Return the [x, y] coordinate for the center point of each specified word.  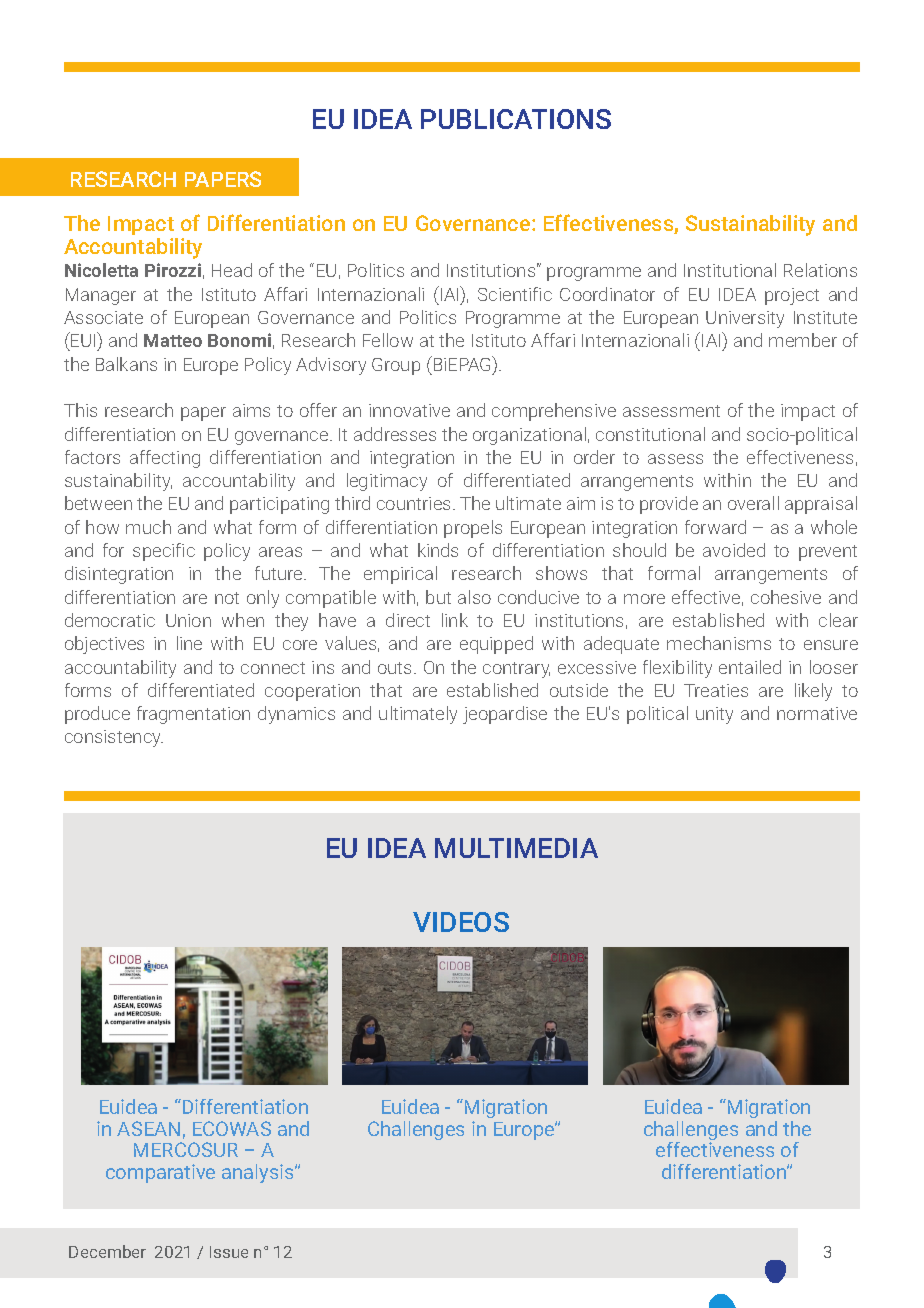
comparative [160, 1173]
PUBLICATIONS [516, 119]
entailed [750, 667]
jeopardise [505, 715]
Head [232, 270]
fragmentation [193, 715]
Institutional [730, 270]
